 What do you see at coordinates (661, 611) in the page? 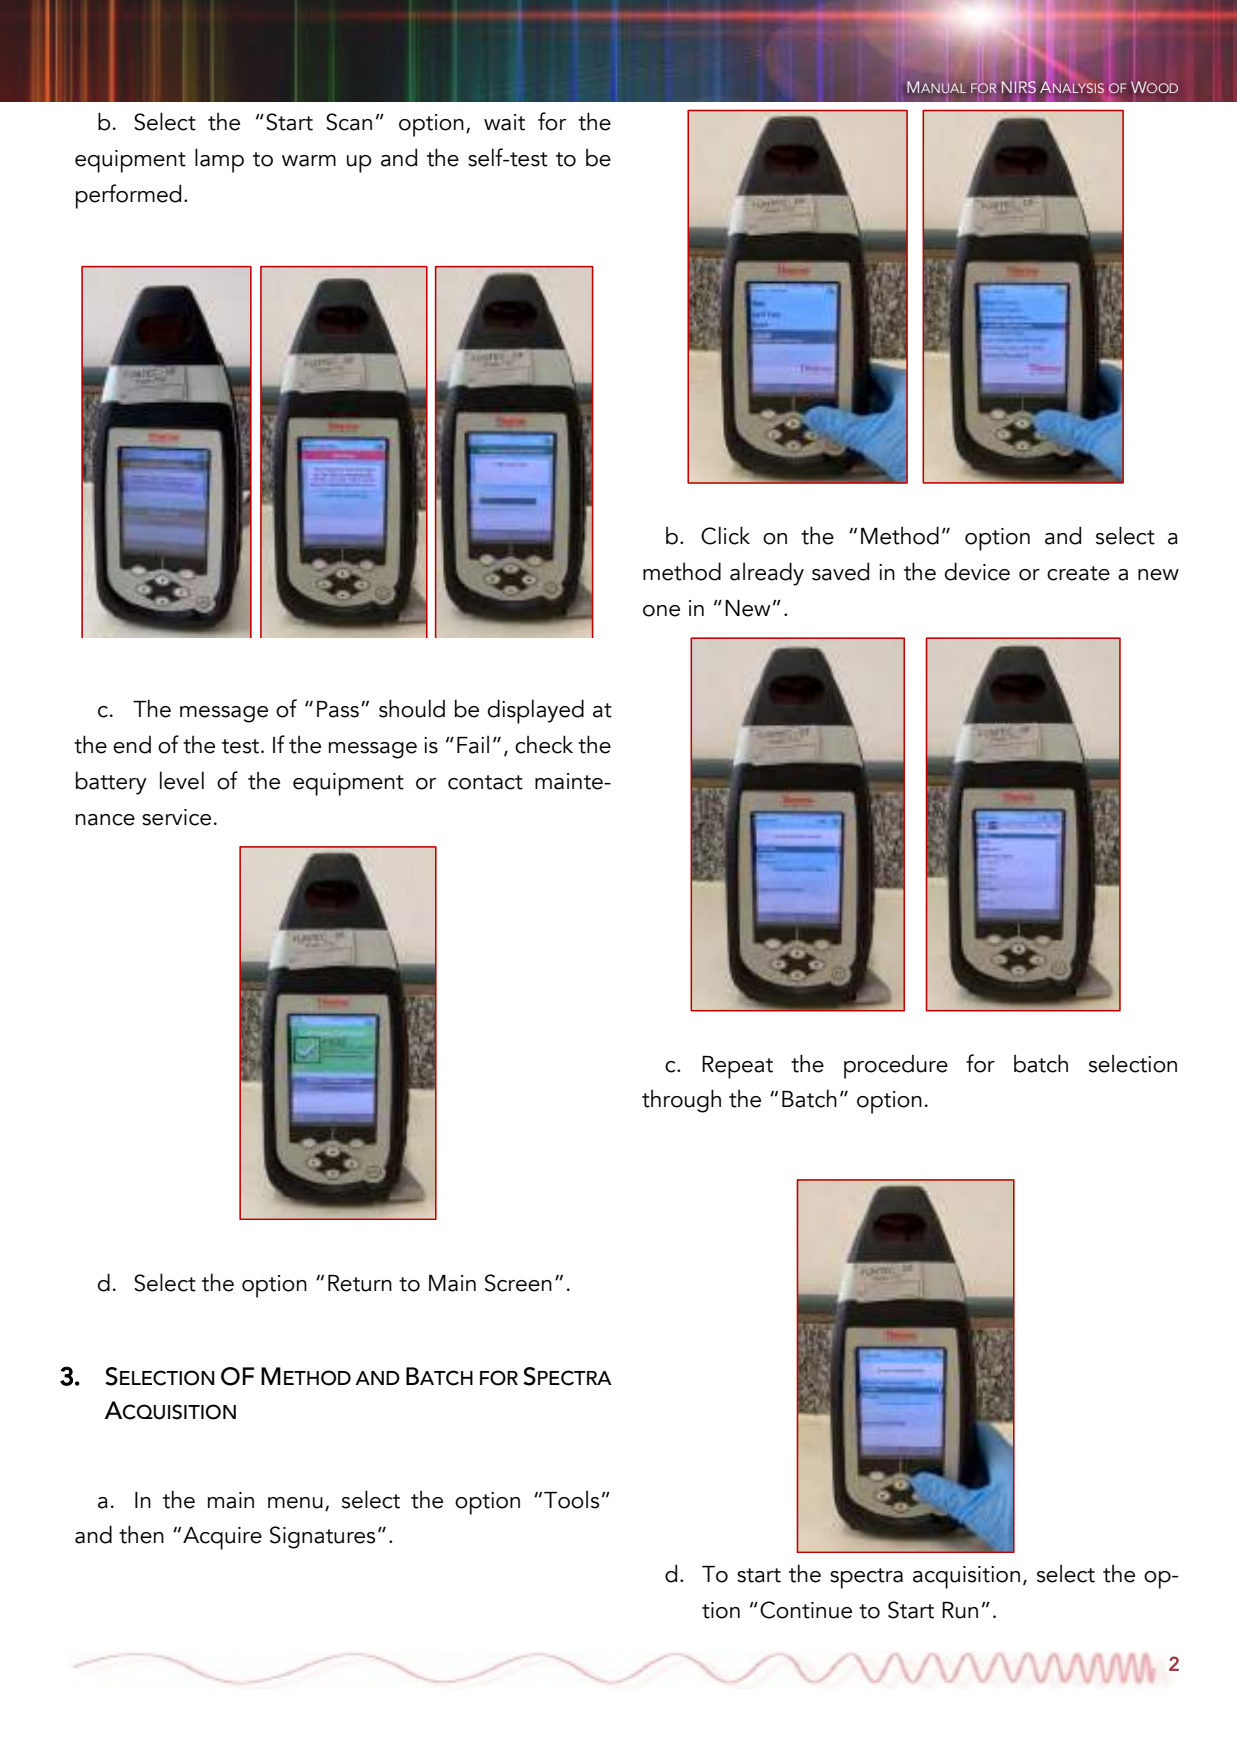
I see `one` at bounding box center [661, 611].
